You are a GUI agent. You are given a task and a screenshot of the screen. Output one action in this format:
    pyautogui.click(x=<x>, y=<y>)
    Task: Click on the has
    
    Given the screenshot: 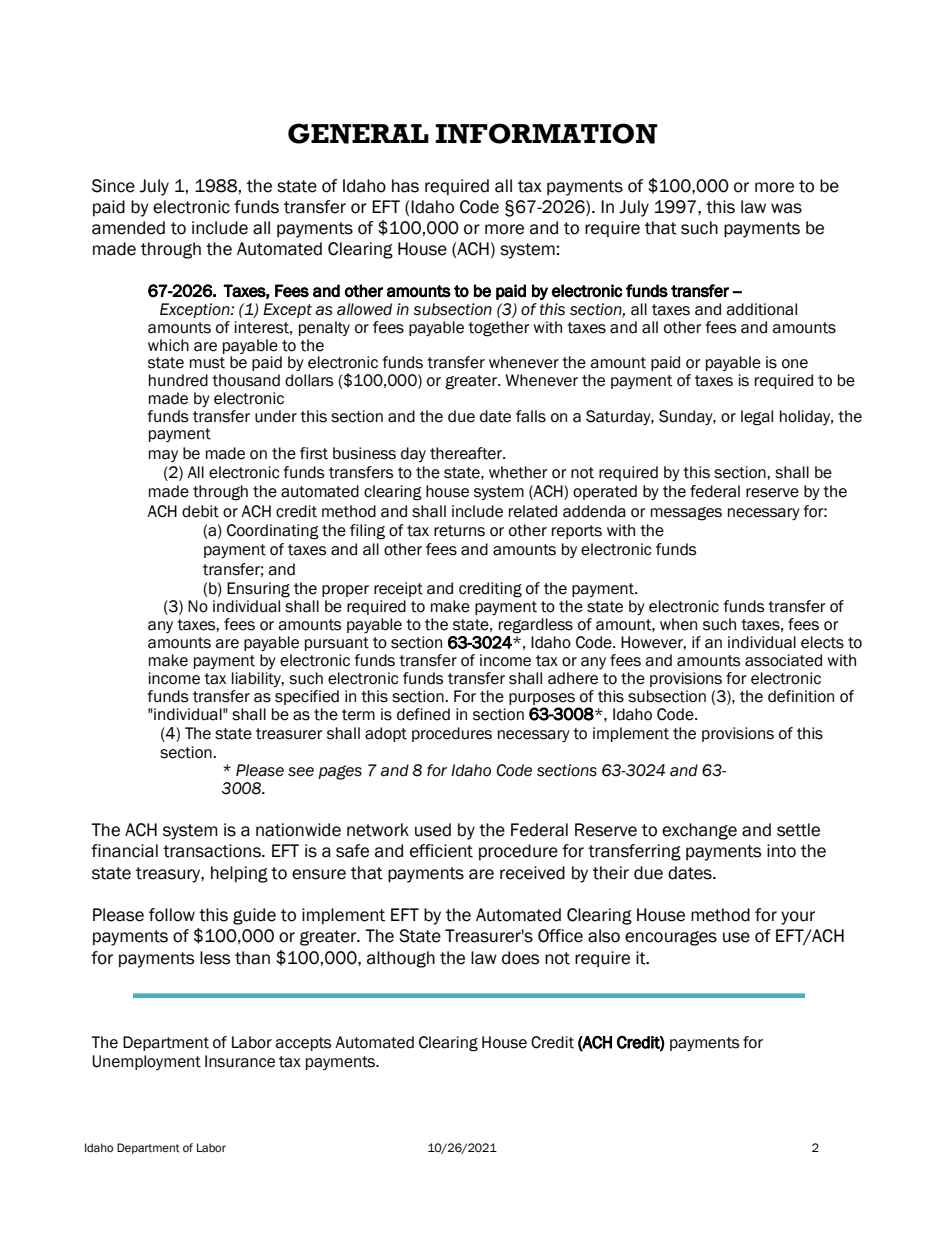 What is the action you would take?
    pyautogui.click(x=405, y=186)
